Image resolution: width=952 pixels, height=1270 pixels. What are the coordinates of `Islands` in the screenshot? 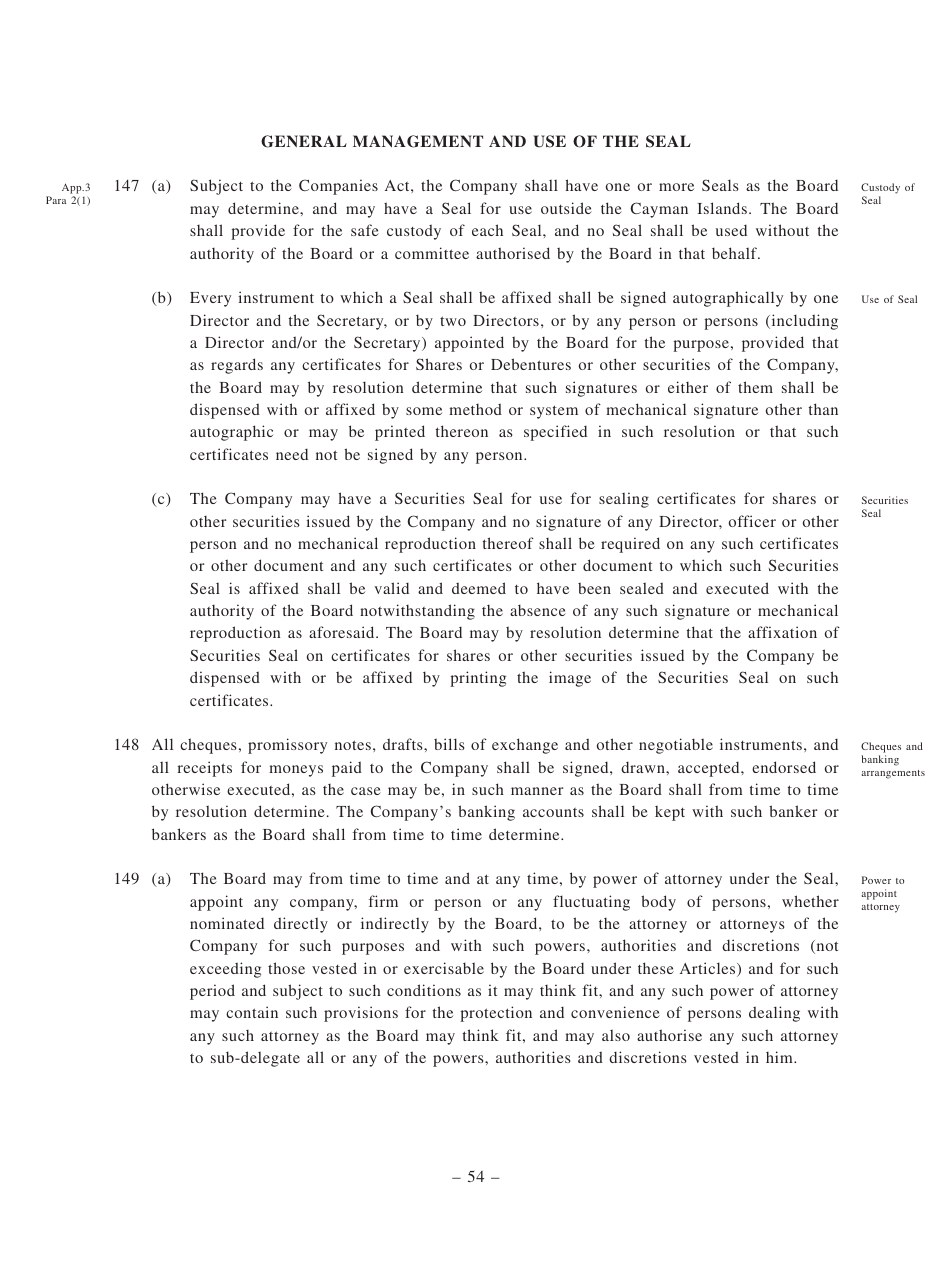 It's located at (722, 208).
